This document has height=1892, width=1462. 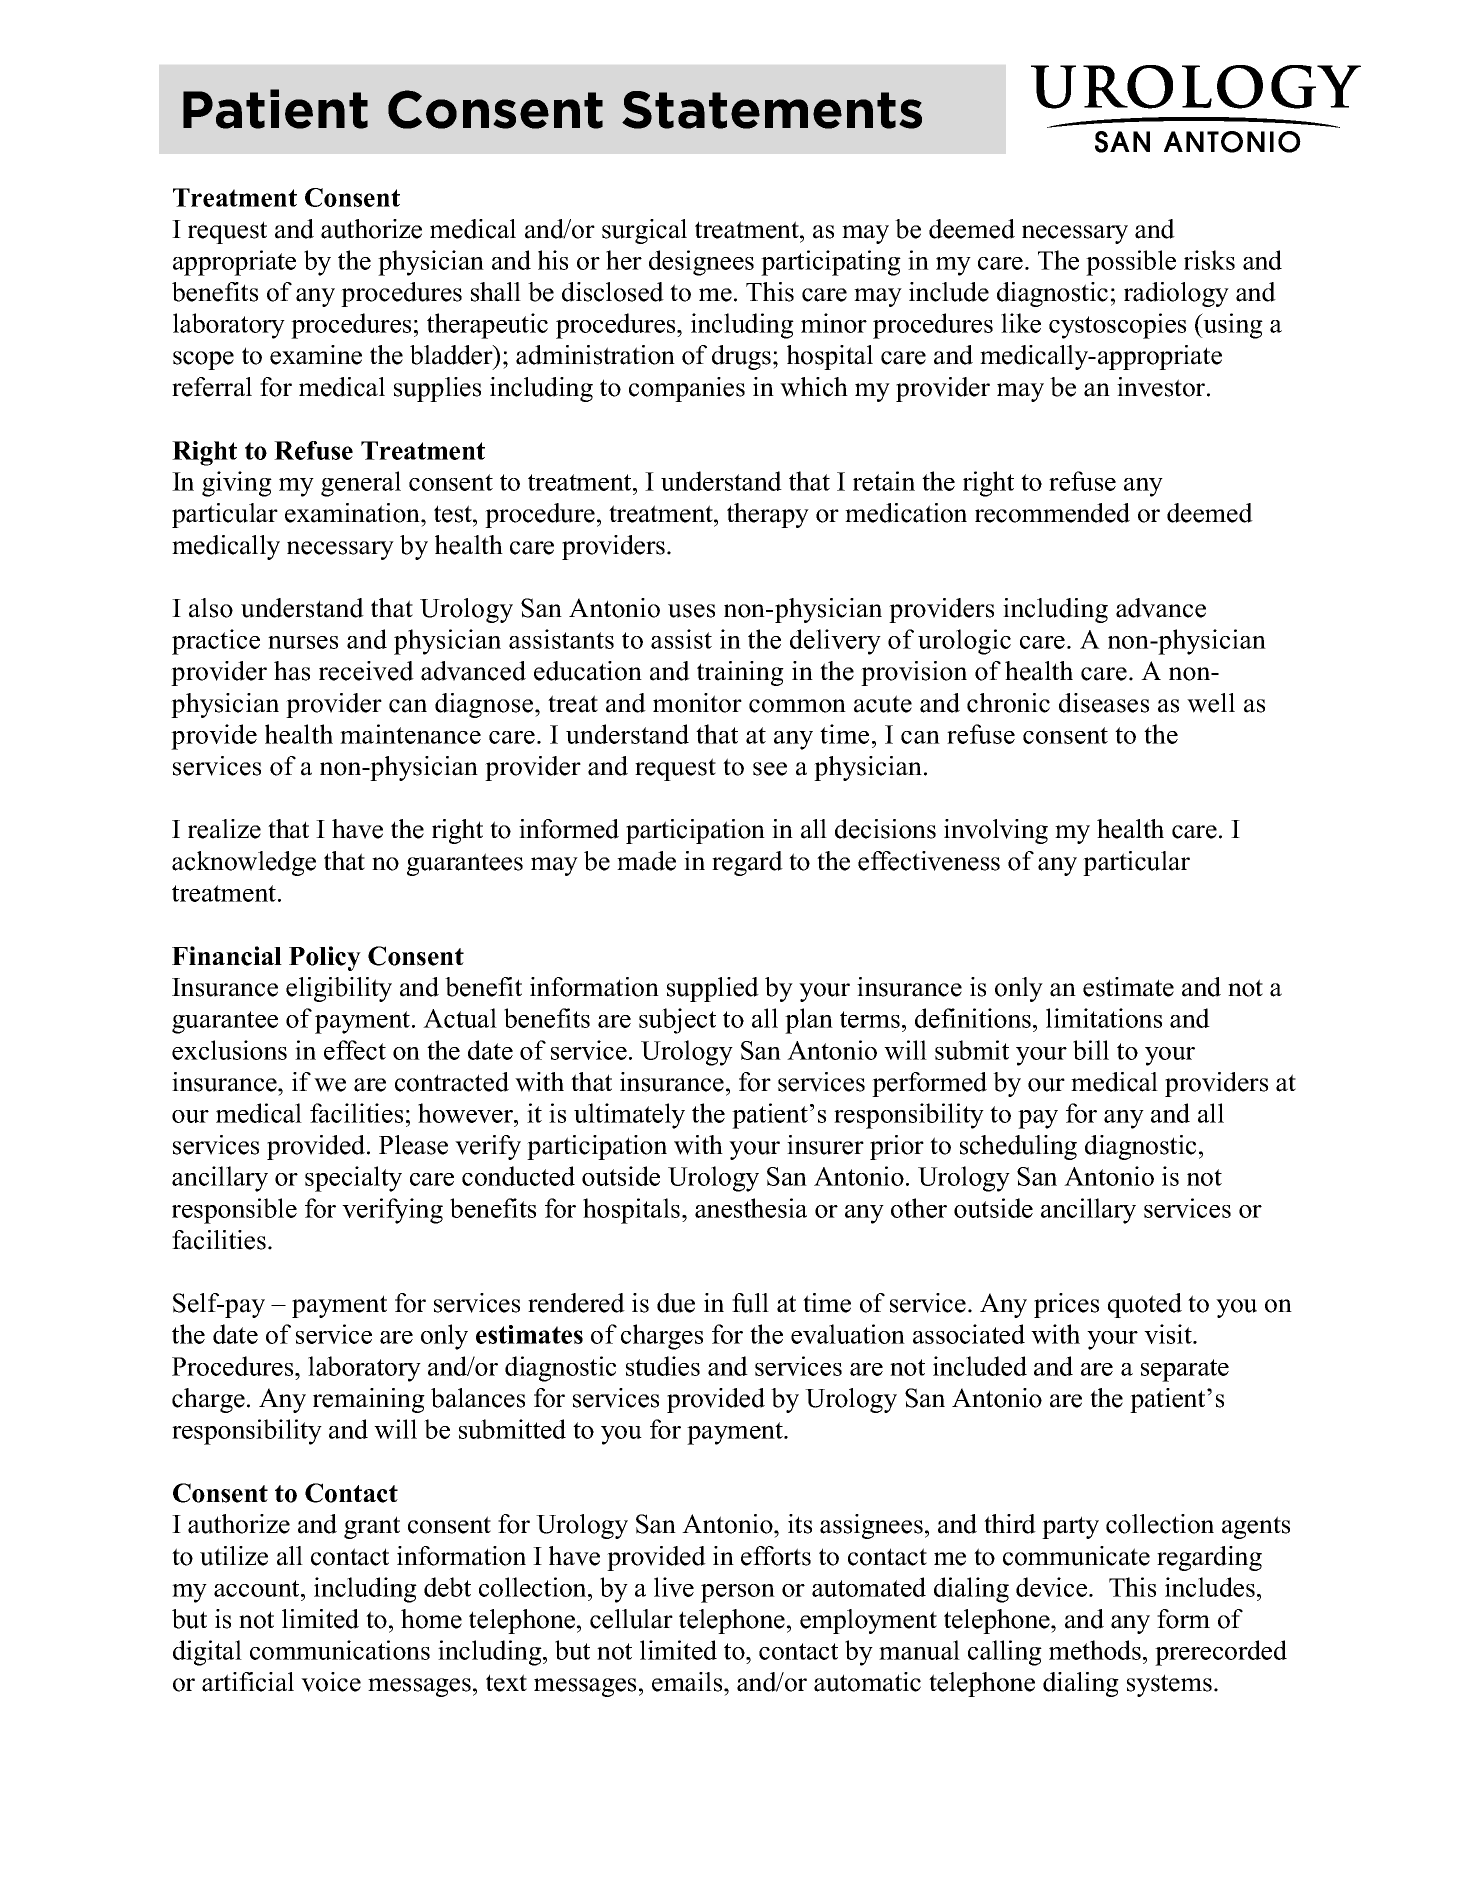 What do you see at coordinates (1095, 1650) in the document?
I see `methods` at bounding box center [1095, 1650].
